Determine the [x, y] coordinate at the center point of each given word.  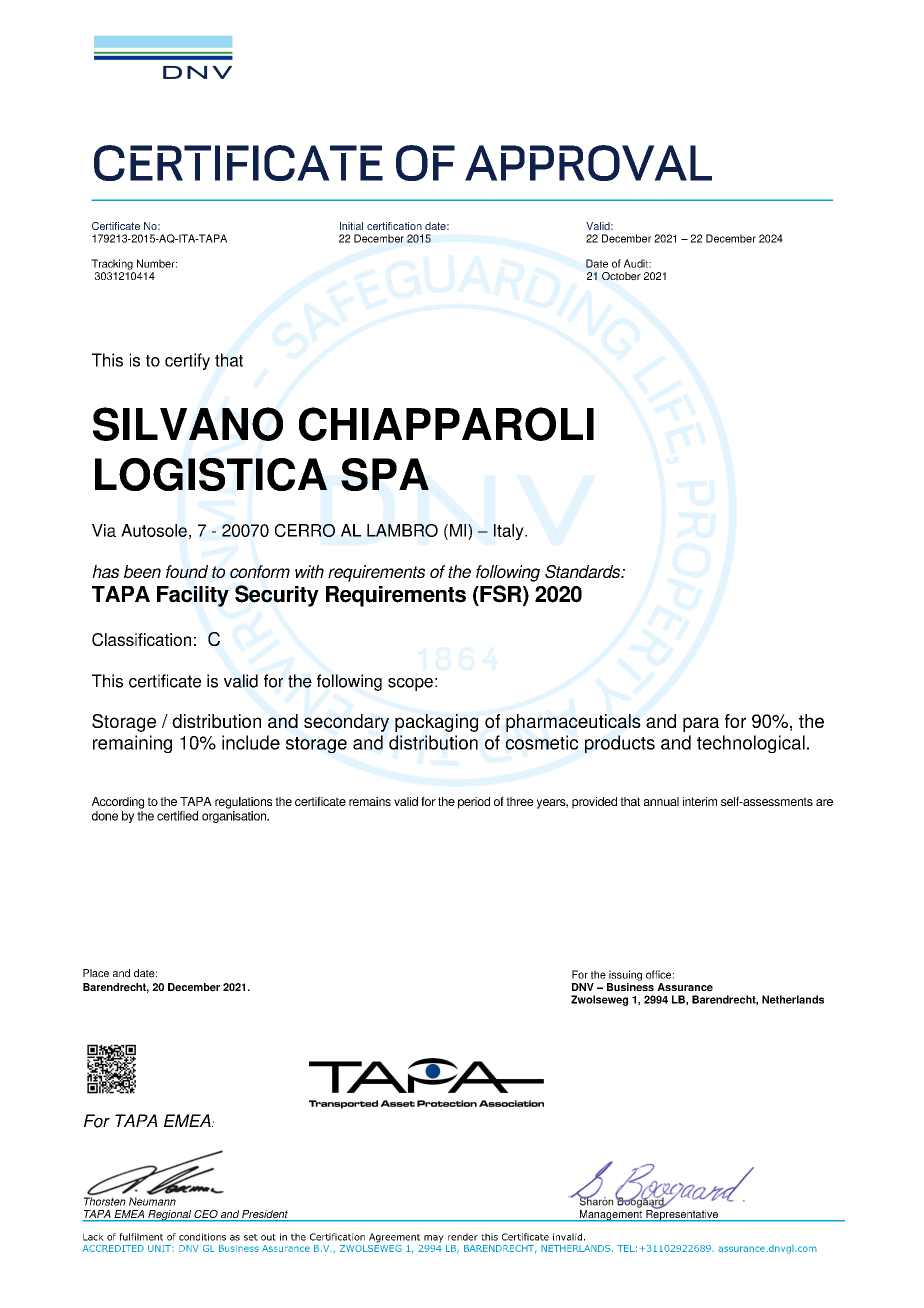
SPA [385, 474]
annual [661, 801]
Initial [351, 226]
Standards [583, 571]
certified [177, 816]
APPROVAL [588, 163]
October [621, 276]
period [474, 803]
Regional [169, 1216]
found [187, 571]
